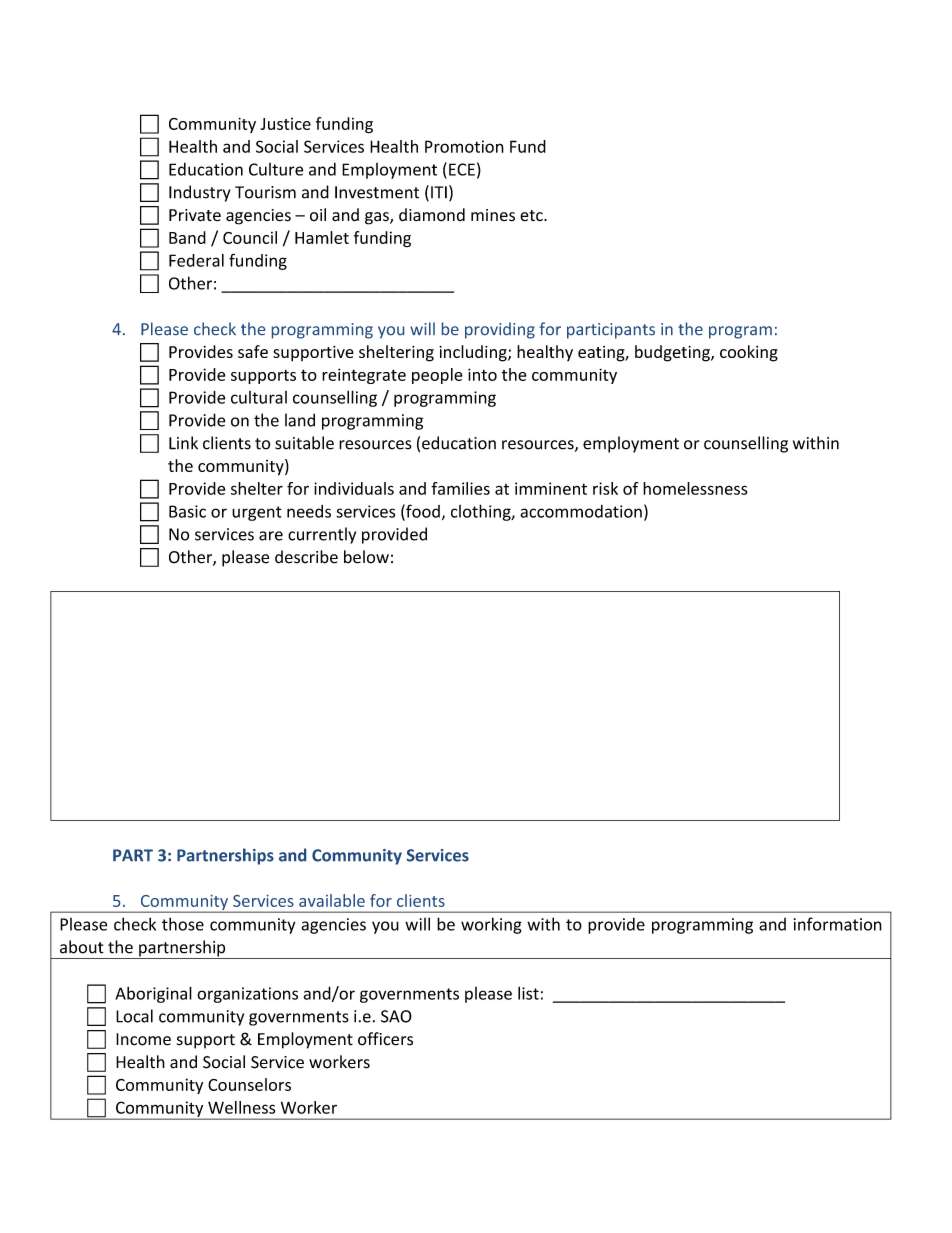  What do you see at coordinates (491, 925) in the screenshot?
I see `working` at bounding box center [491, 925].
